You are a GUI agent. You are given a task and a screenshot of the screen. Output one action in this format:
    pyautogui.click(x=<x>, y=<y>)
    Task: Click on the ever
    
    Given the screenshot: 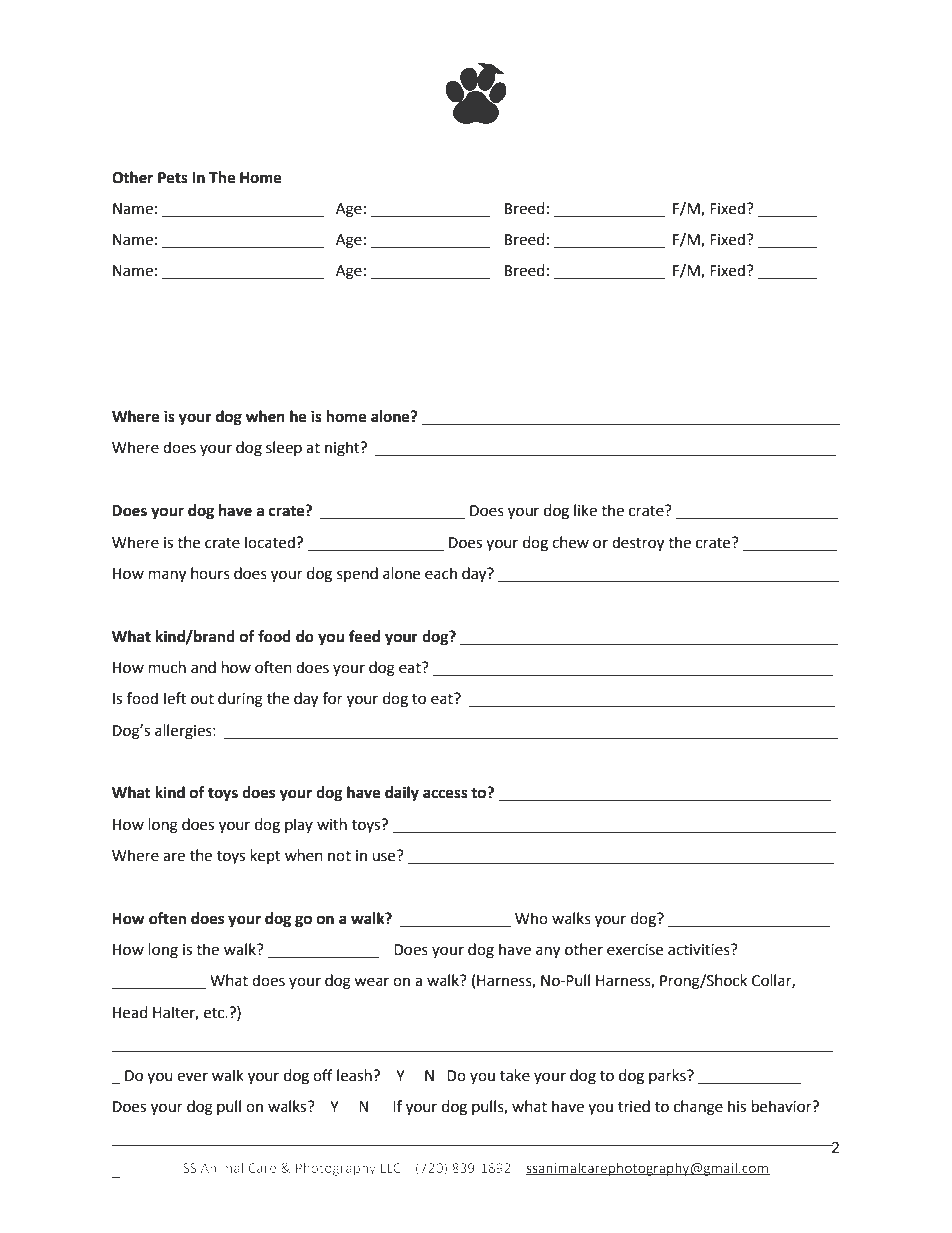 What is the action you would take?
    pyautogui.click(x=192, y=1077)
